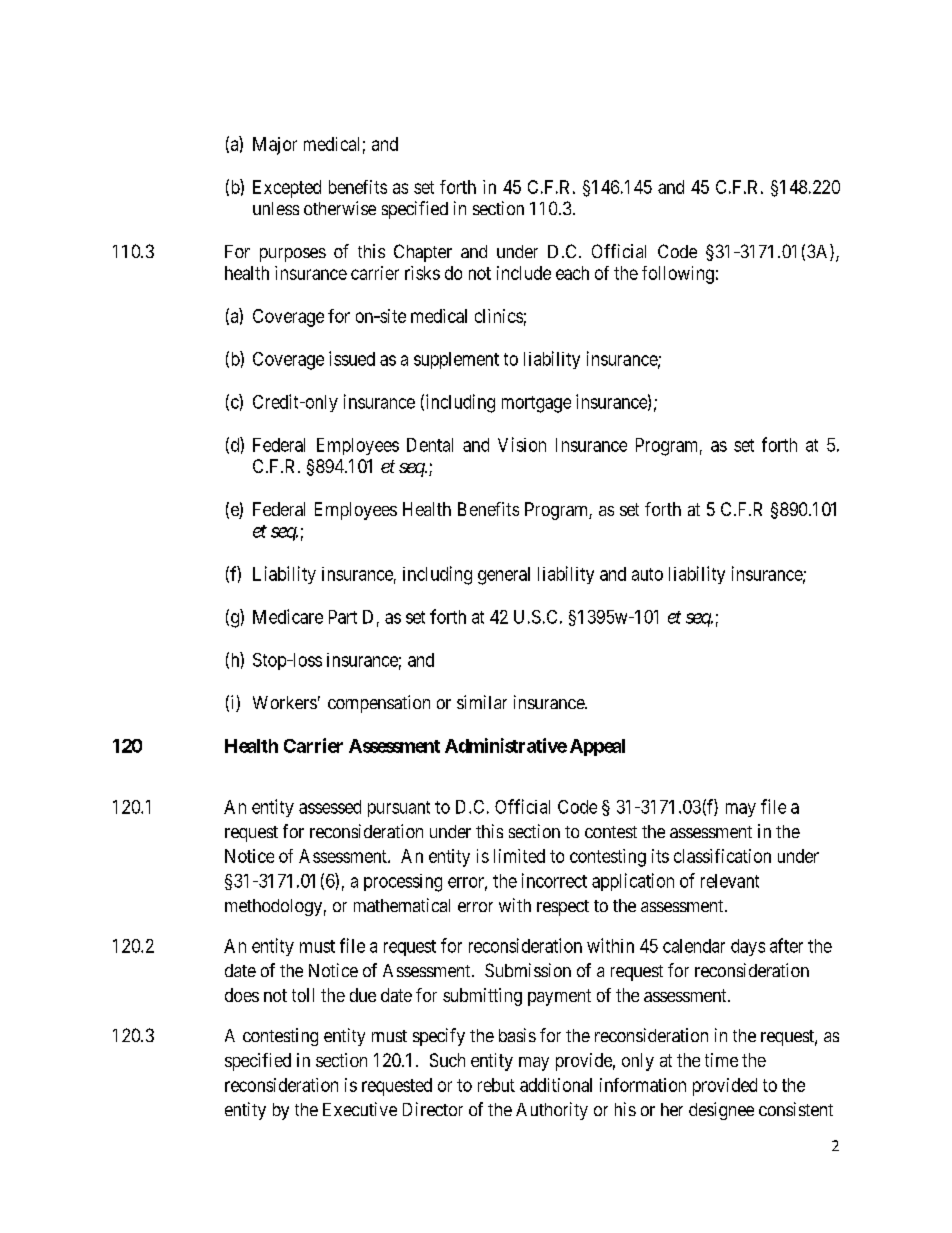 The image size is (952, 1233). What do you see at coordinates (330, 807) in the screenshot?
I see `assessed` at bounding box center [330, 807].
